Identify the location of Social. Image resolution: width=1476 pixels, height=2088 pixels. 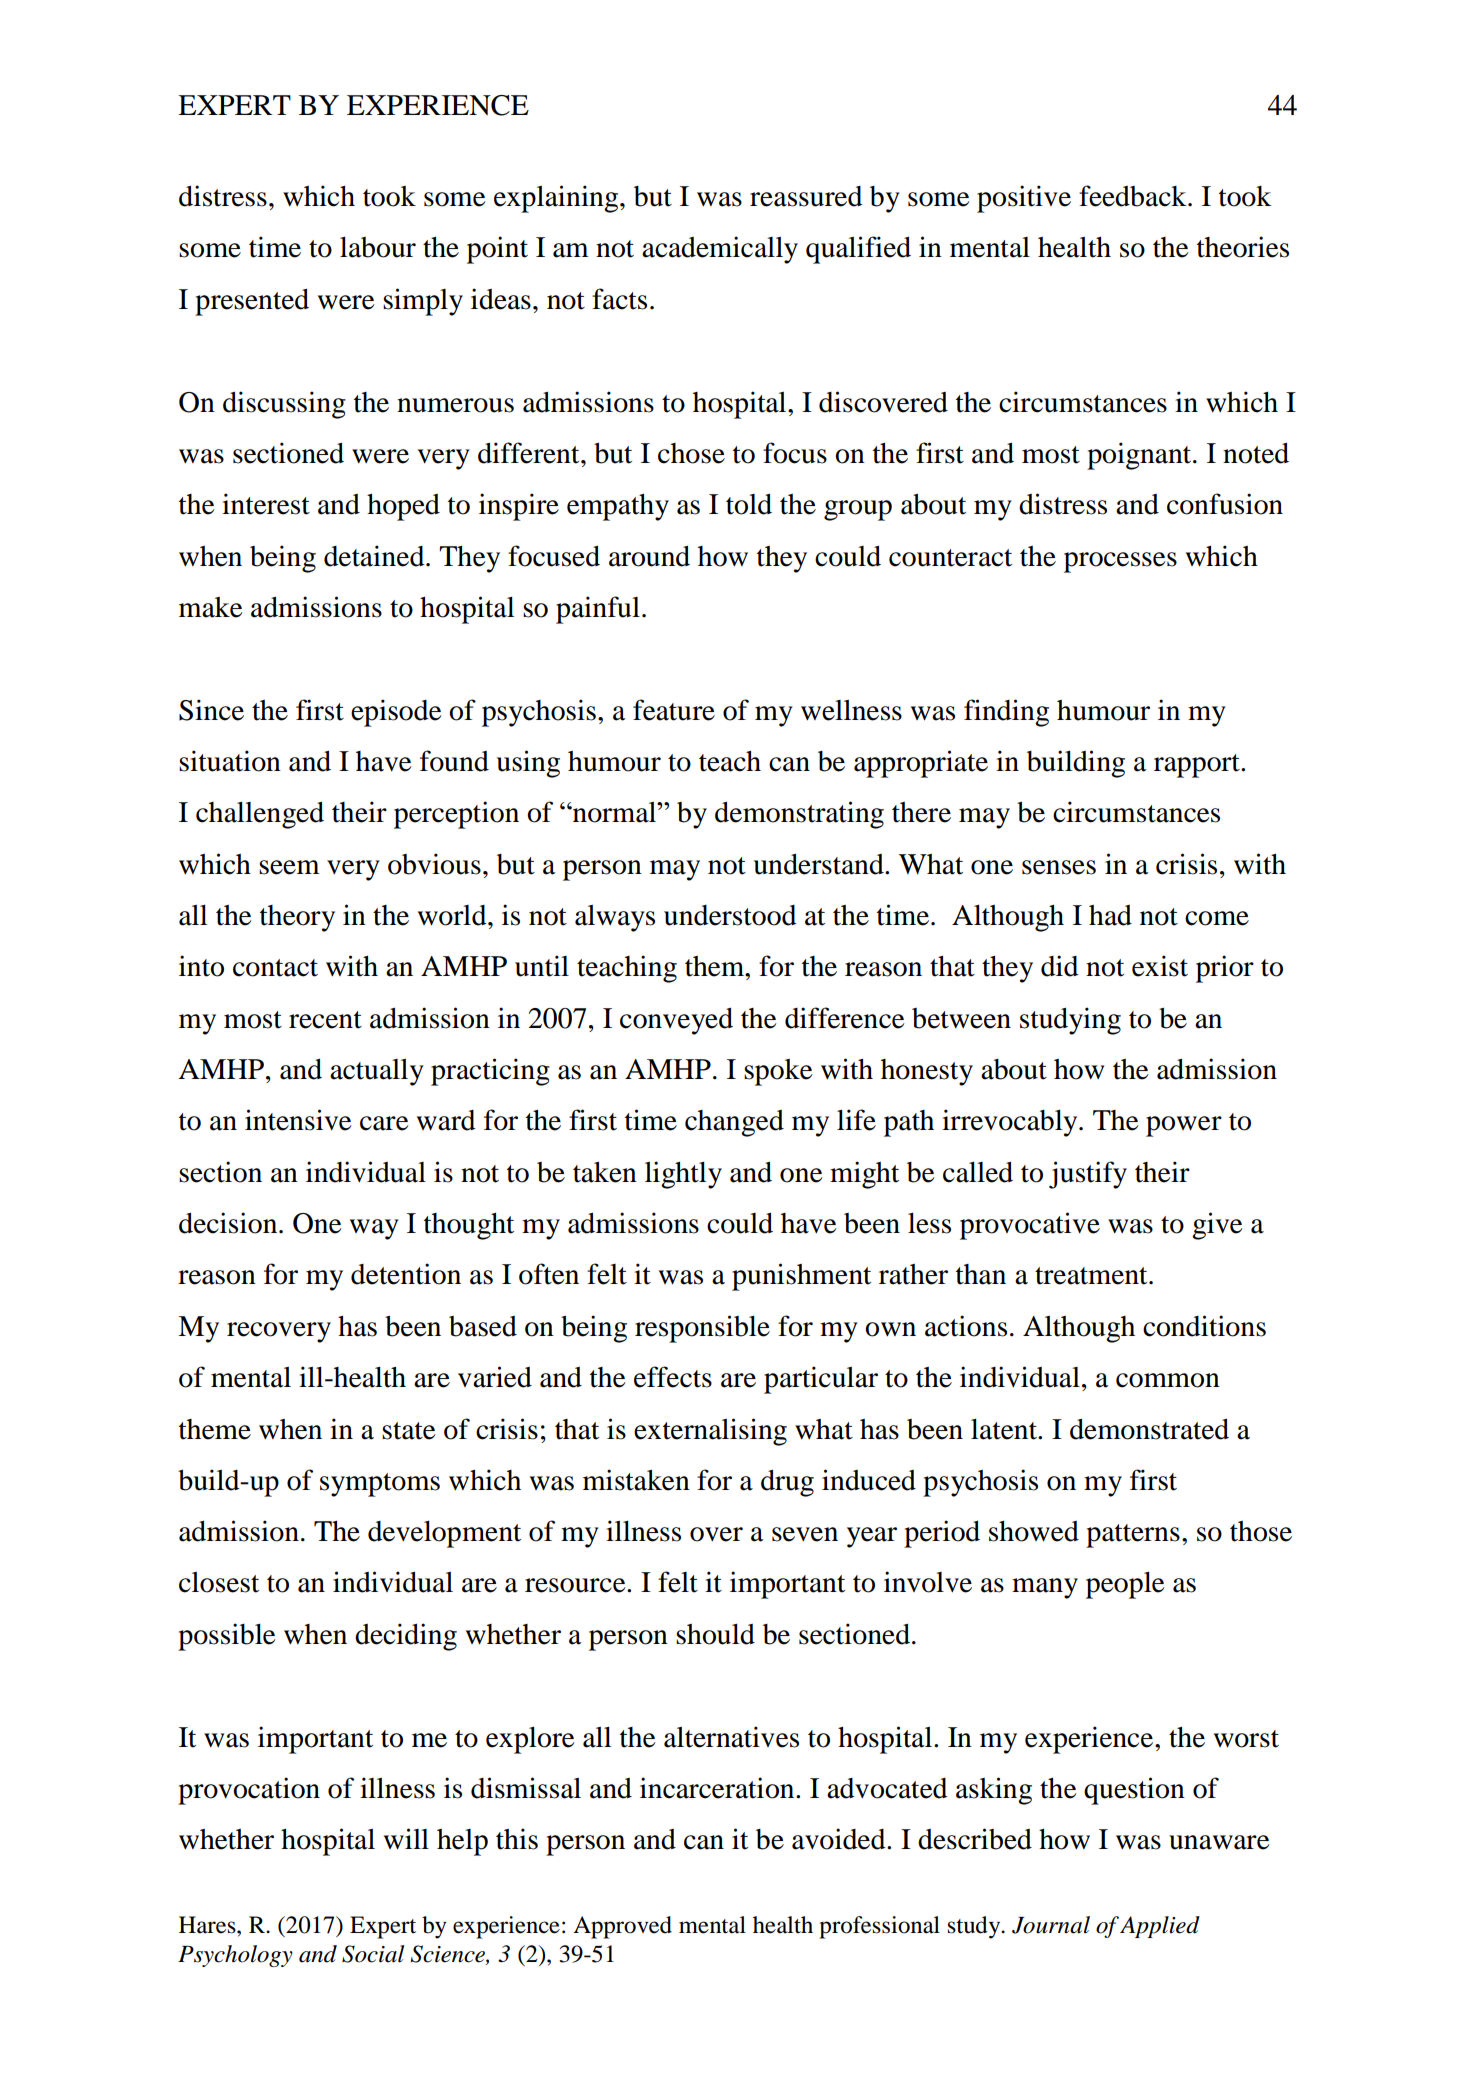
(373, 1954).
